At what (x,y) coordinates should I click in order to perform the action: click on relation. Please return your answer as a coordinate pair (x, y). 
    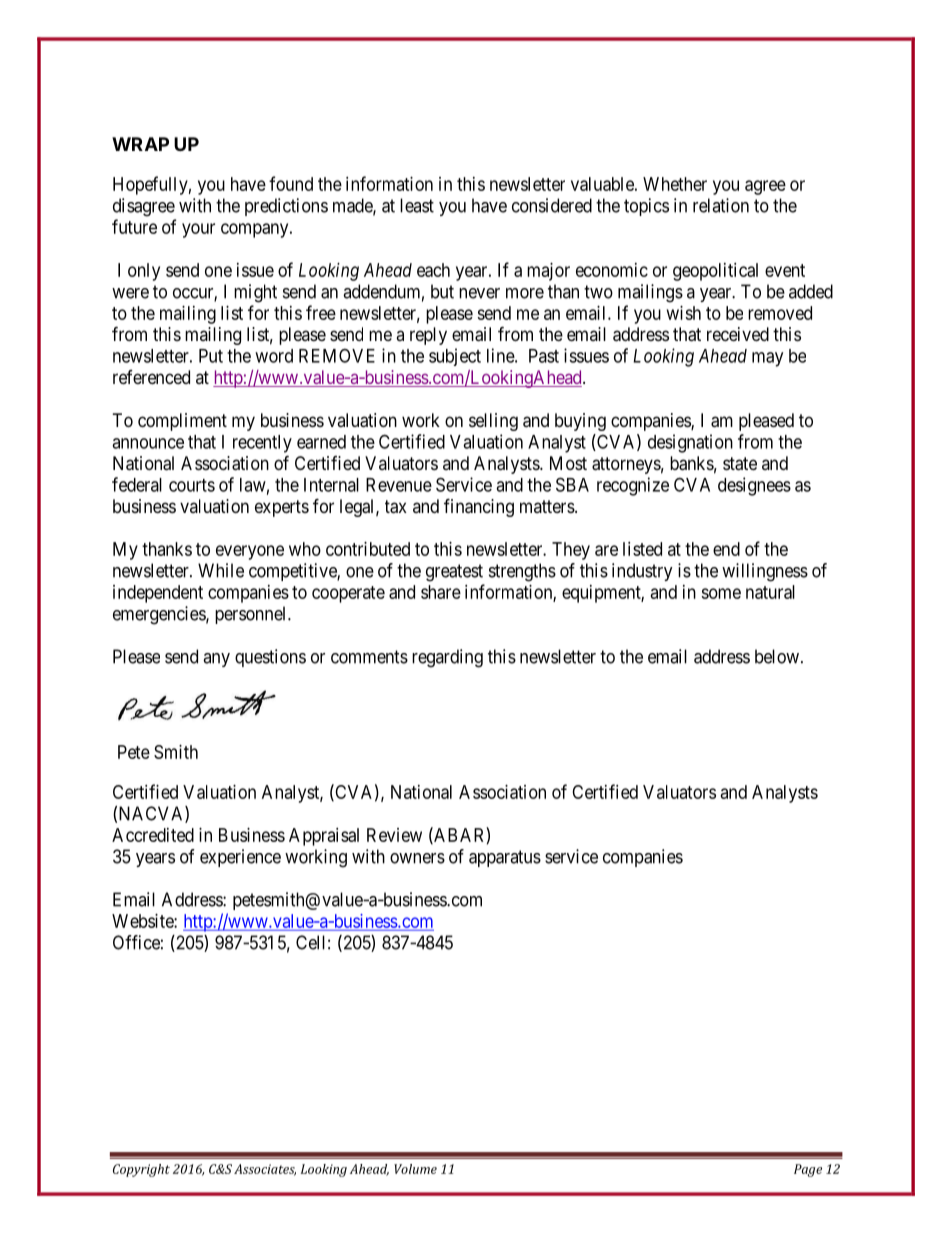
    Looking at the image, I should click on (721, 205).
